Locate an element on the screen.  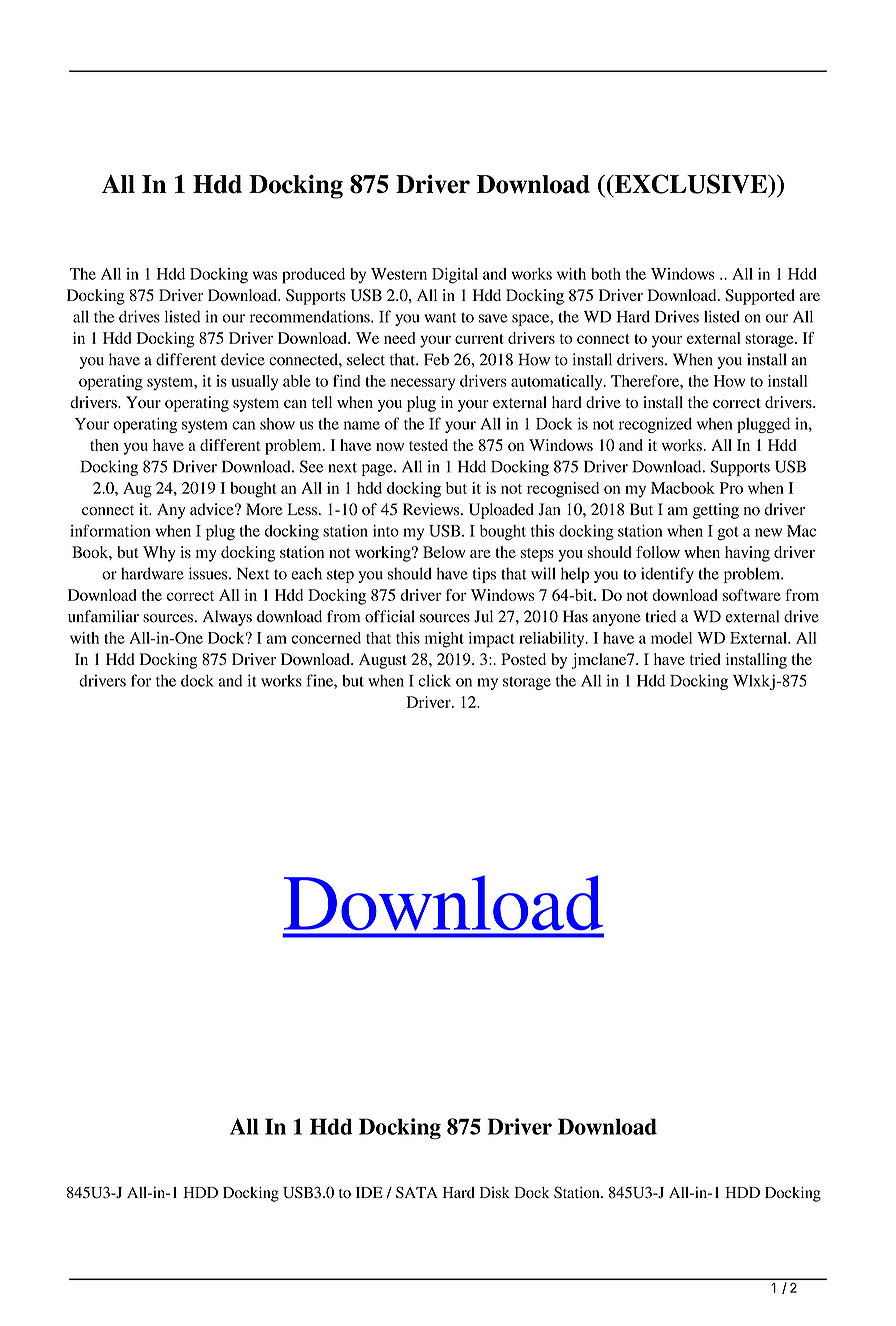
model is located at coordinates (671, 638).
